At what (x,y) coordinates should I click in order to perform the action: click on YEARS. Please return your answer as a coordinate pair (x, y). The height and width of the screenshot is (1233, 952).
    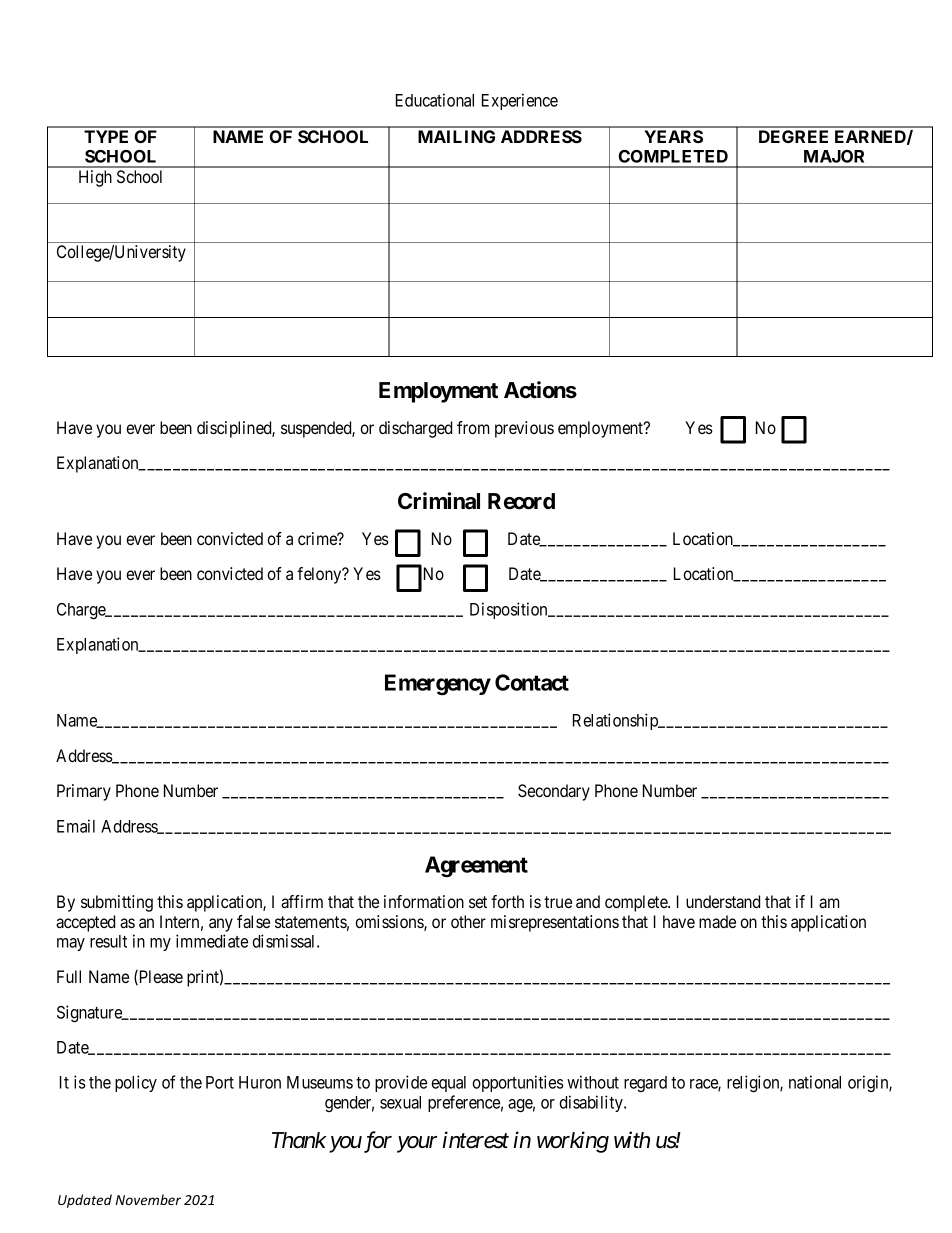
    Looking at the image, I should click on (673, 136).
